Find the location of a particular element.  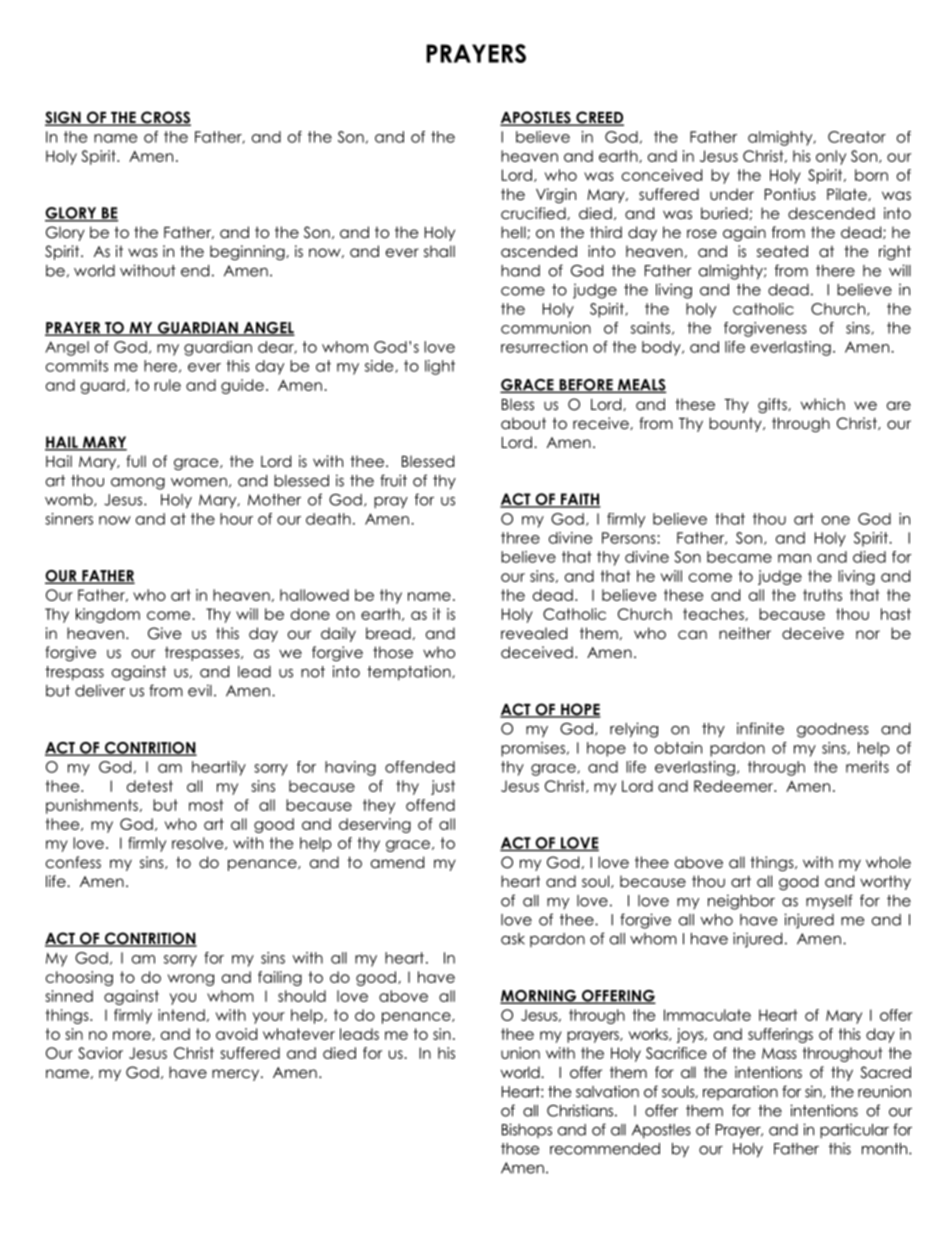

evil is located at coordinates (200, 690).
